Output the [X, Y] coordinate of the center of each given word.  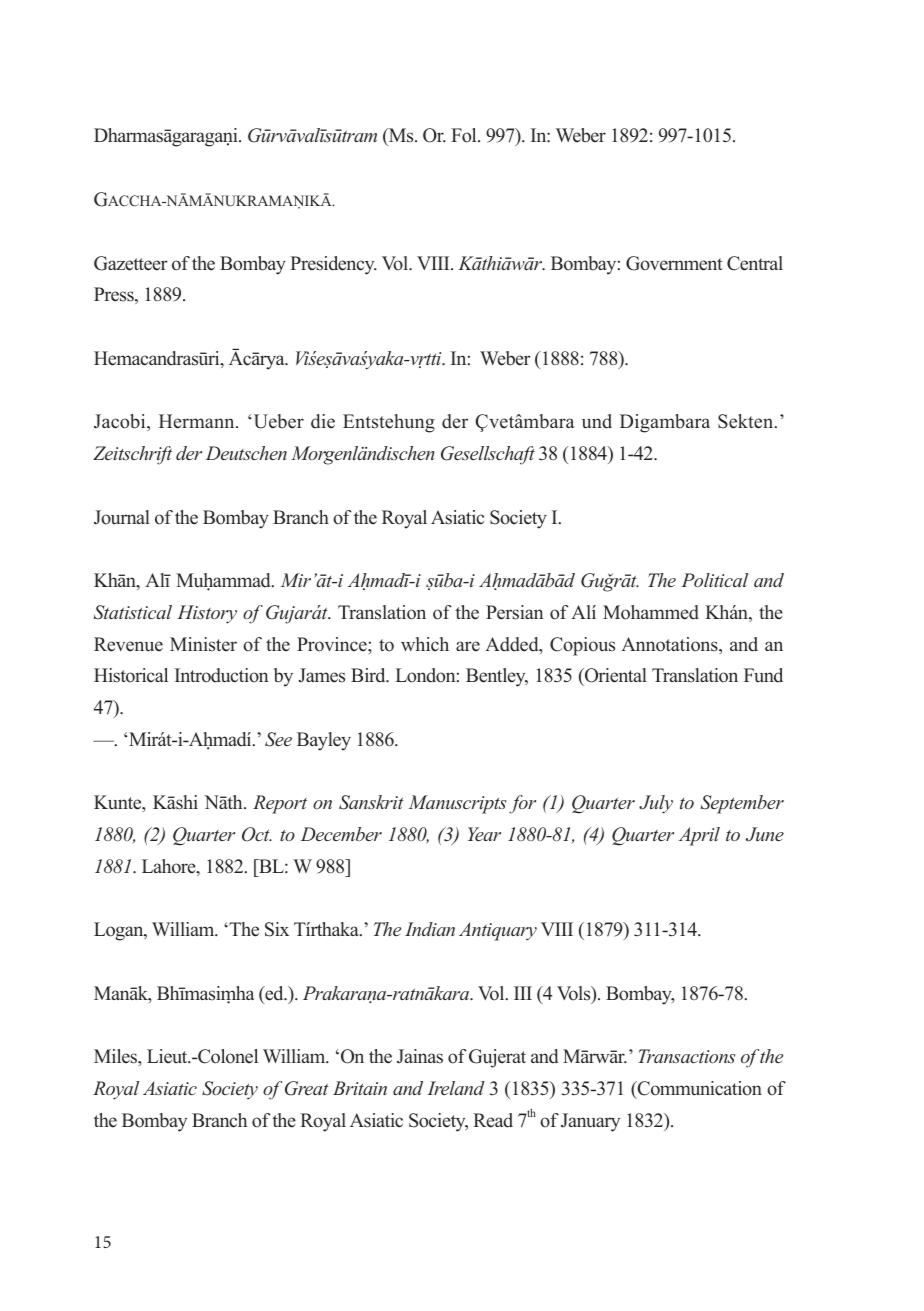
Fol [465, 135]
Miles [117, 1057]
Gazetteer [131, 263]
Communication [699, 1090]
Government [674, 263]
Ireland [456, 1088]
